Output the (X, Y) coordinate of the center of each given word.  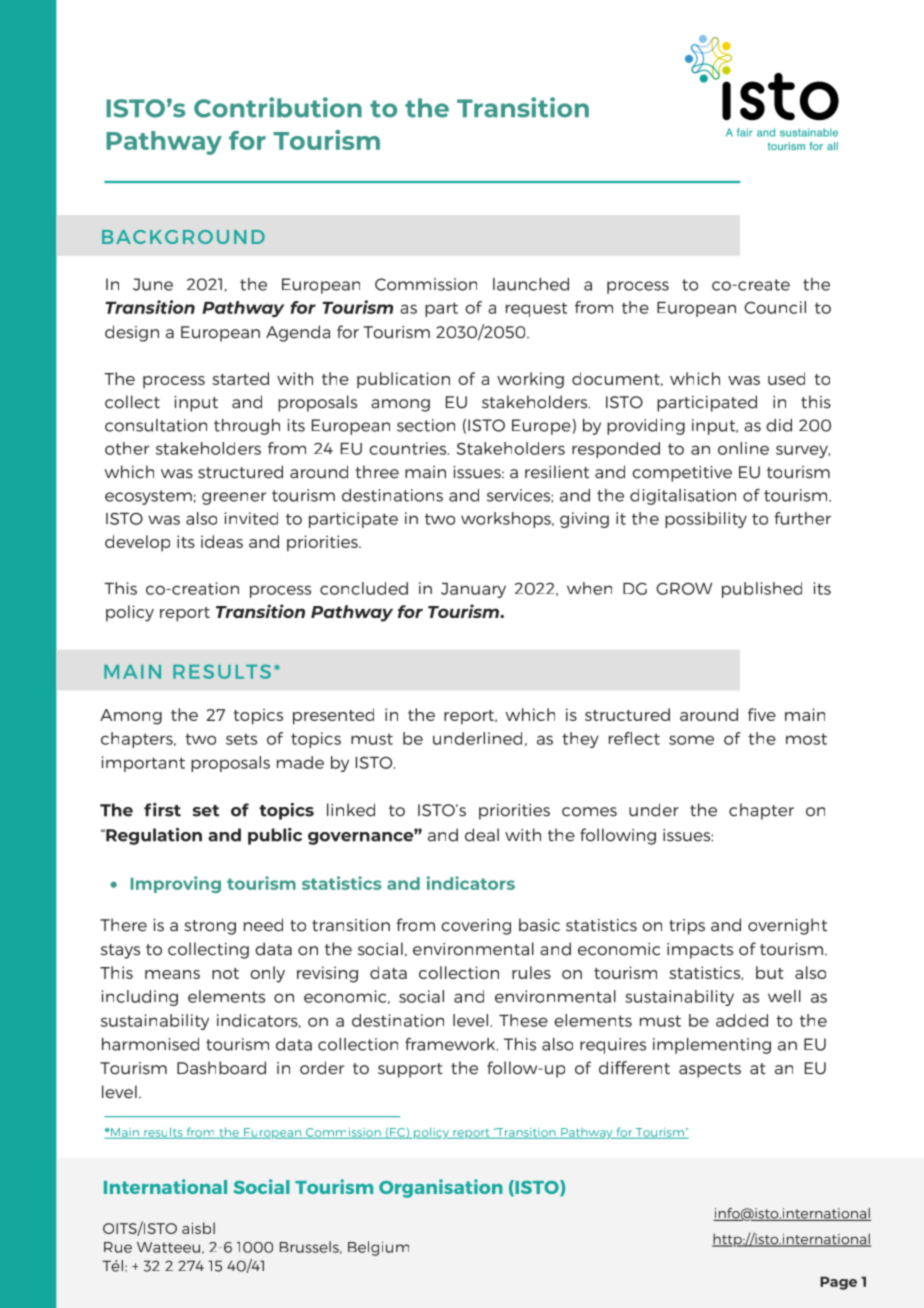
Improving (176, 884)
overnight (787, 926)
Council (775, 307)
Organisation (441, 1188)
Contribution (278, 107)
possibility (706, 520)
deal (482, 835)
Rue (118, 1247)
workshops (507, 520)
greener (234, 498)
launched (531, 284)
